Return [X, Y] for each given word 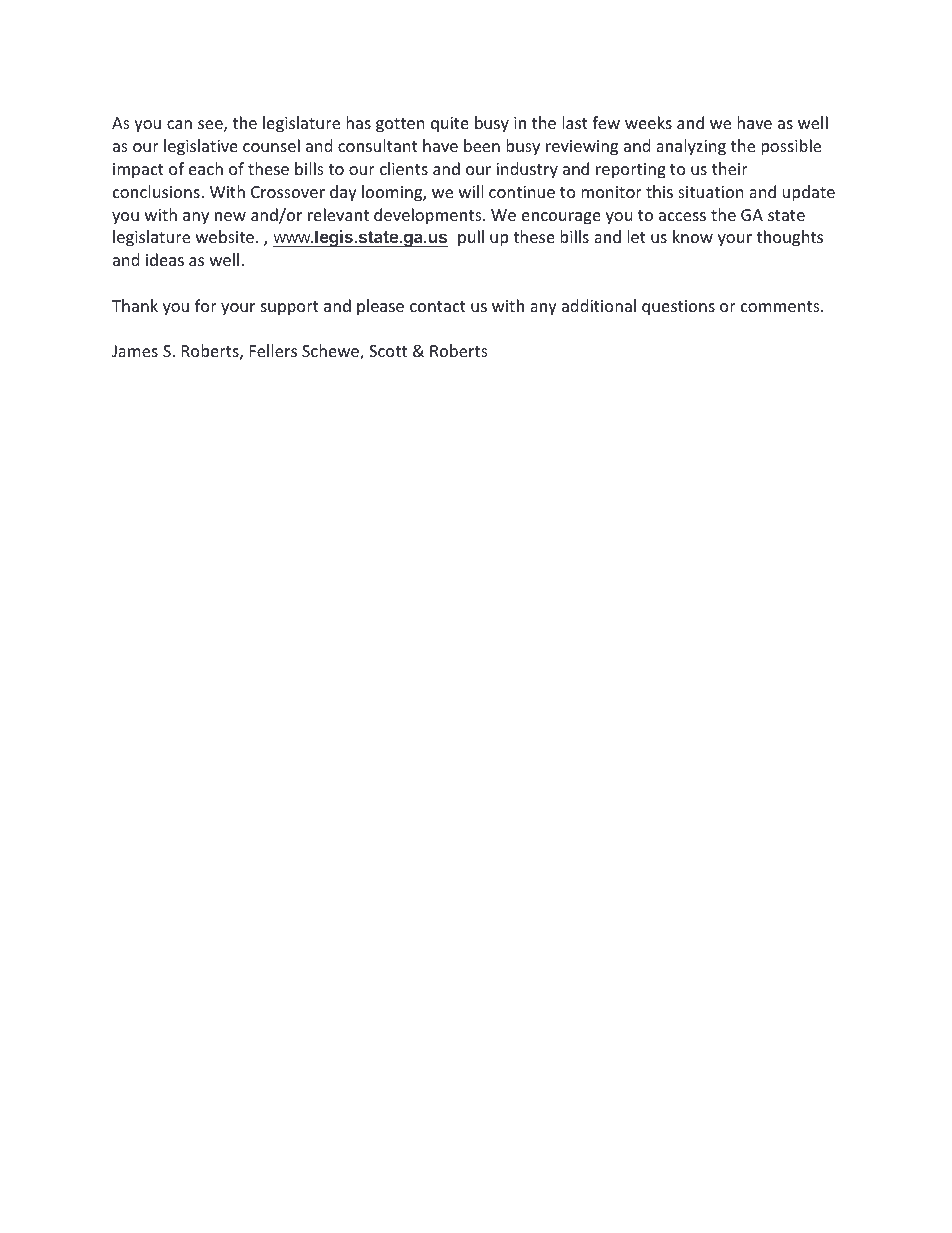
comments [781, 306]
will [471, 191]
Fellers [273, 350]
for [206, 305]
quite [450, 125]
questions [678, 308]
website [226, 236]
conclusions [157, 191]
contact [438, 306]
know [693, 236]
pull [471, 238]
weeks [648, 122]
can [179, 124]
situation [711, 192]
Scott [388, 351]
